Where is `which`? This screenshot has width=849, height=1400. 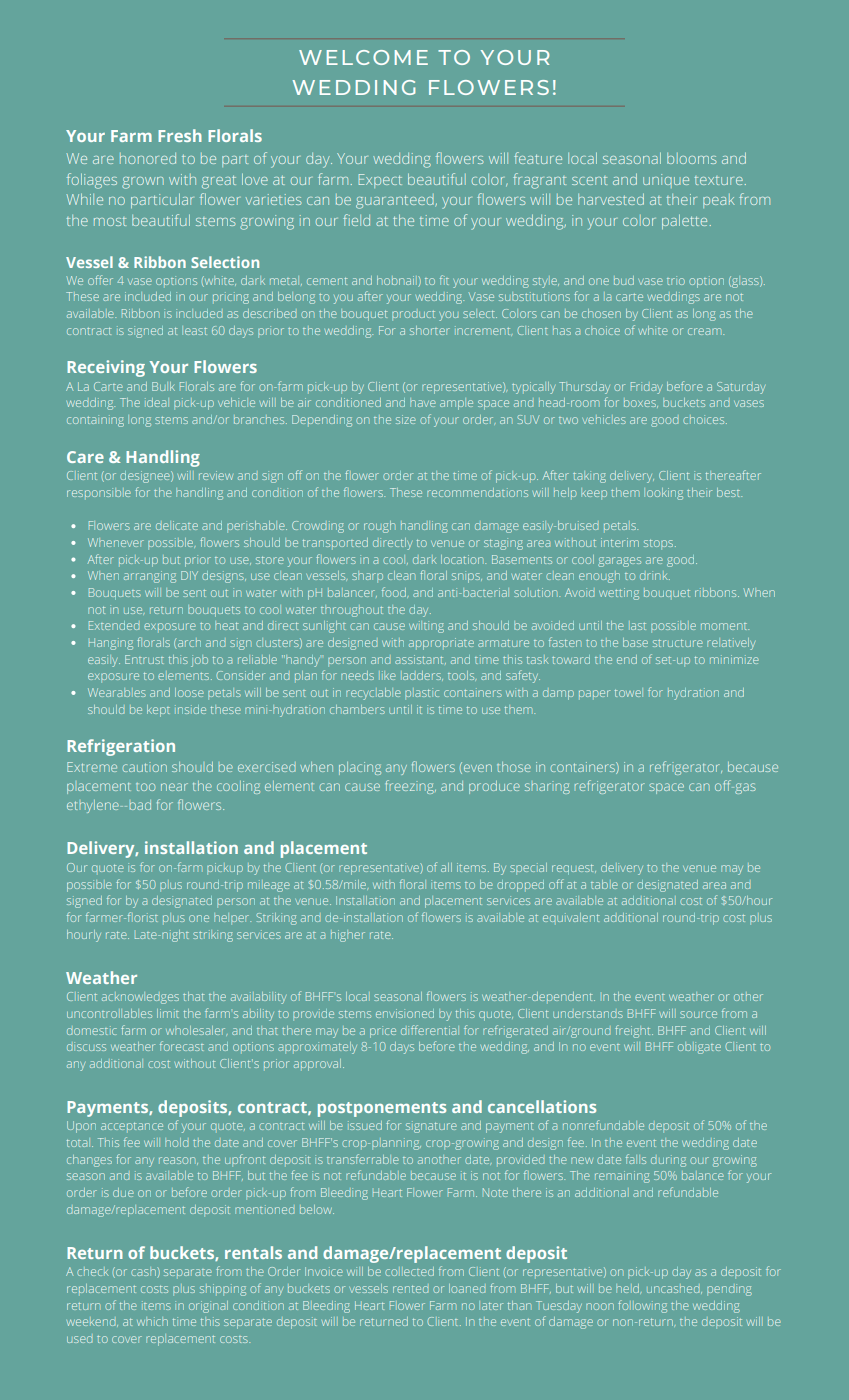 which is located at coordinates (152, 1321).
